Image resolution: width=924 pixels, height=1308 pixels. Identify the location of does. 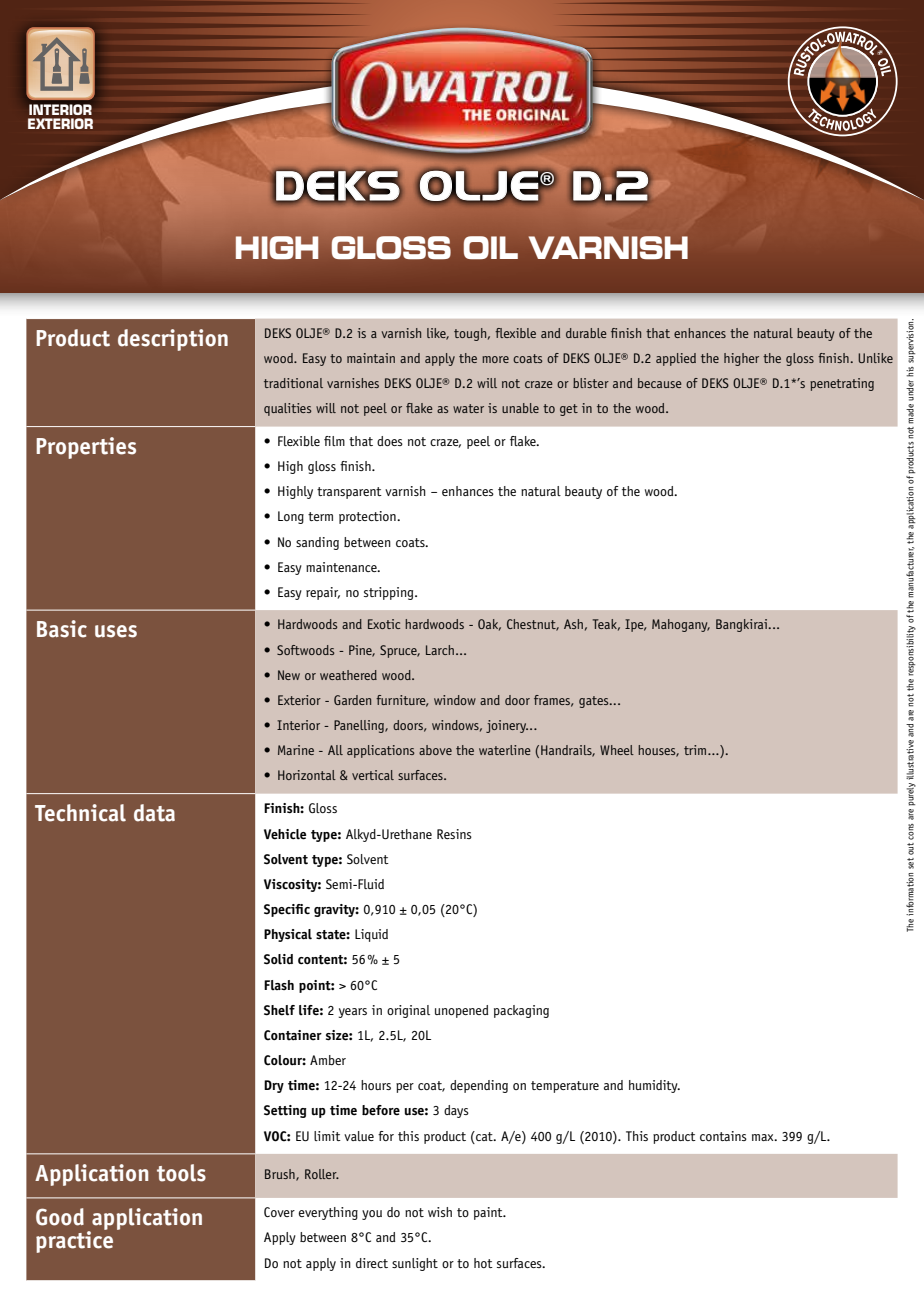
(390, 441).
